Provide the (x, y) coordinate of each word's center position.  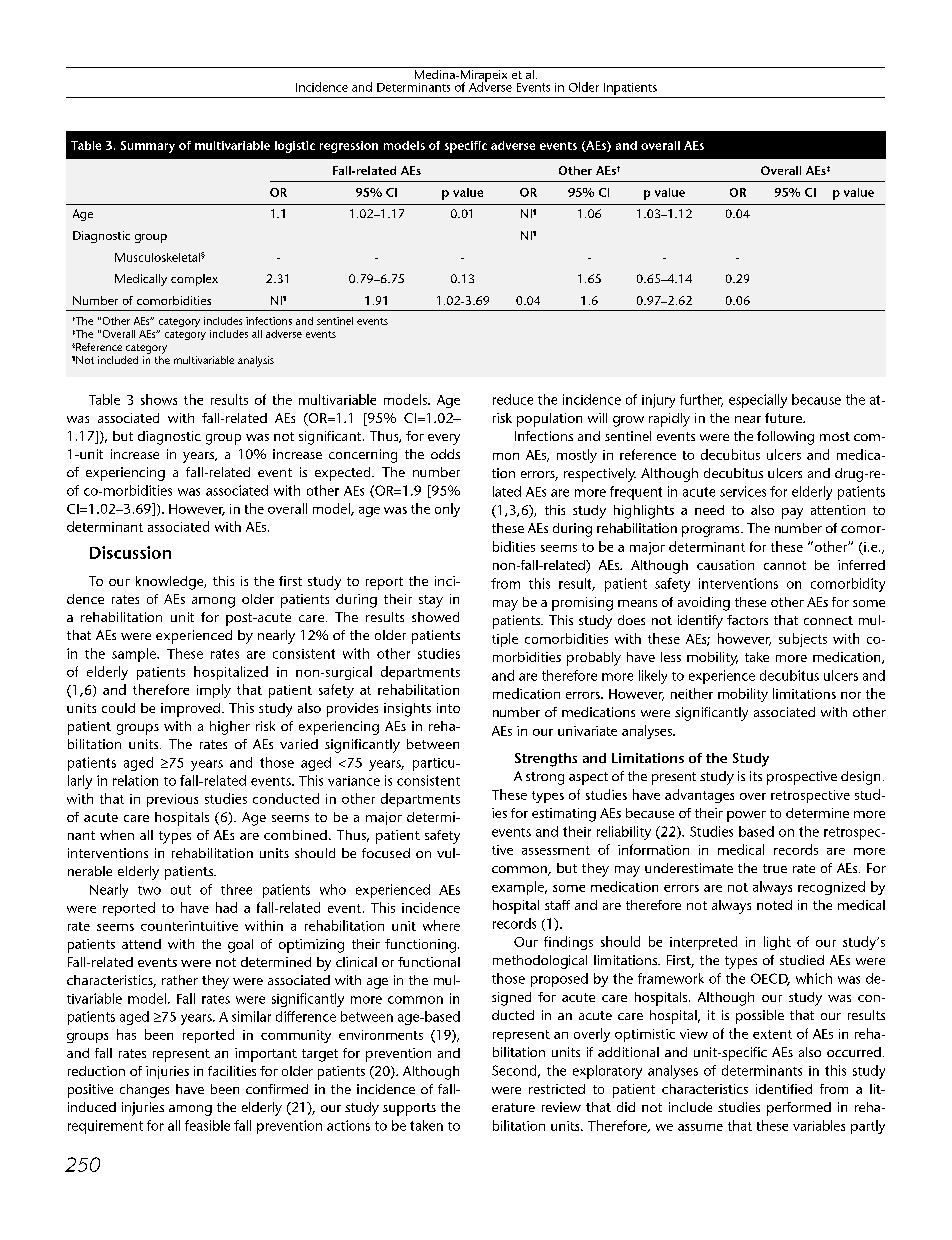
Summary (148, 147)
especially (758, 401)
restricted (557, 1089)
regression (349, 147)
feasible (207, 1125)
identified (784, 1089)
